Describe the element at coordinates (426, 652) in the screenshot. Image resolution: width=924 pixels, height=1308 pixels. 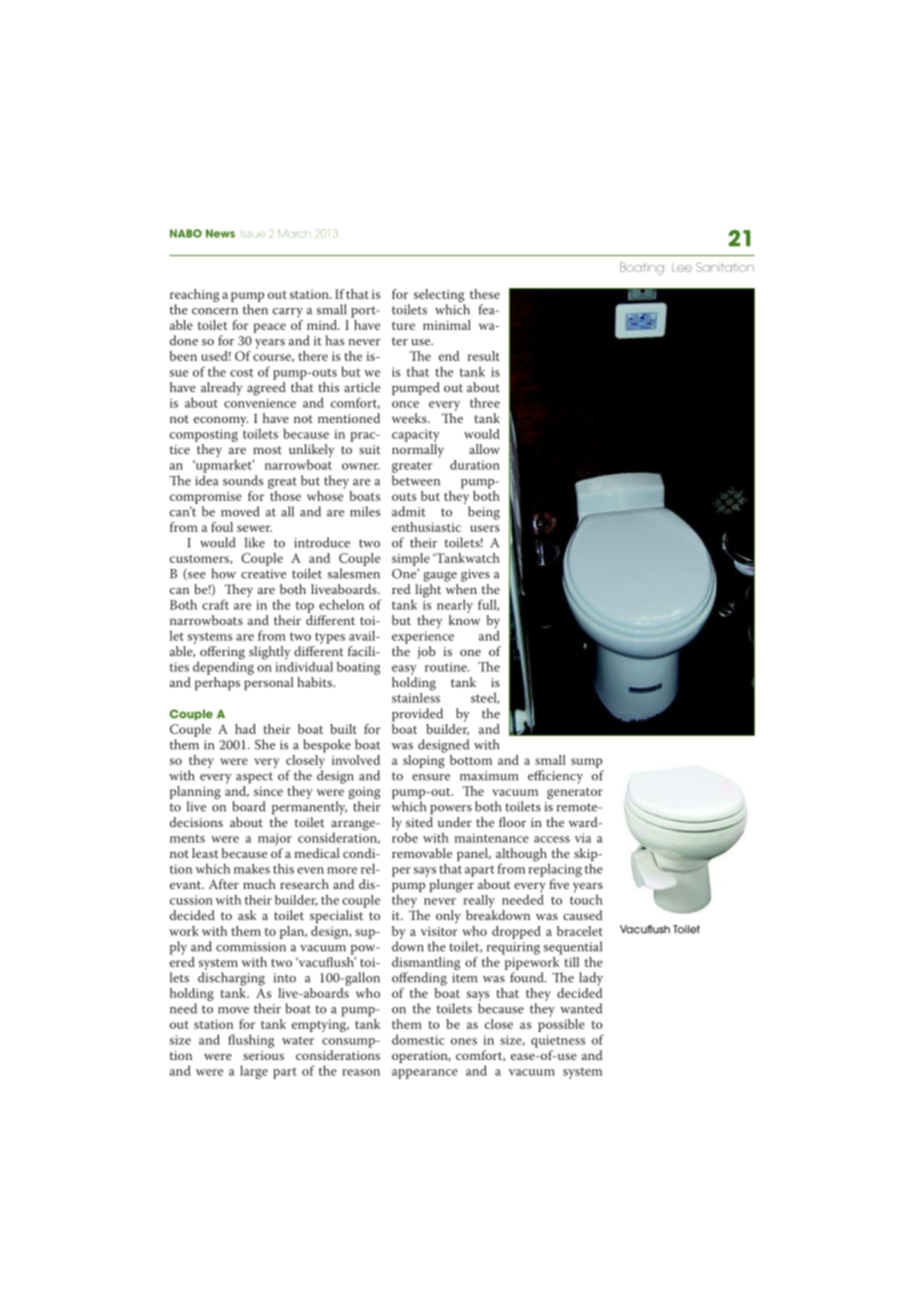
I see `job` at that location.
